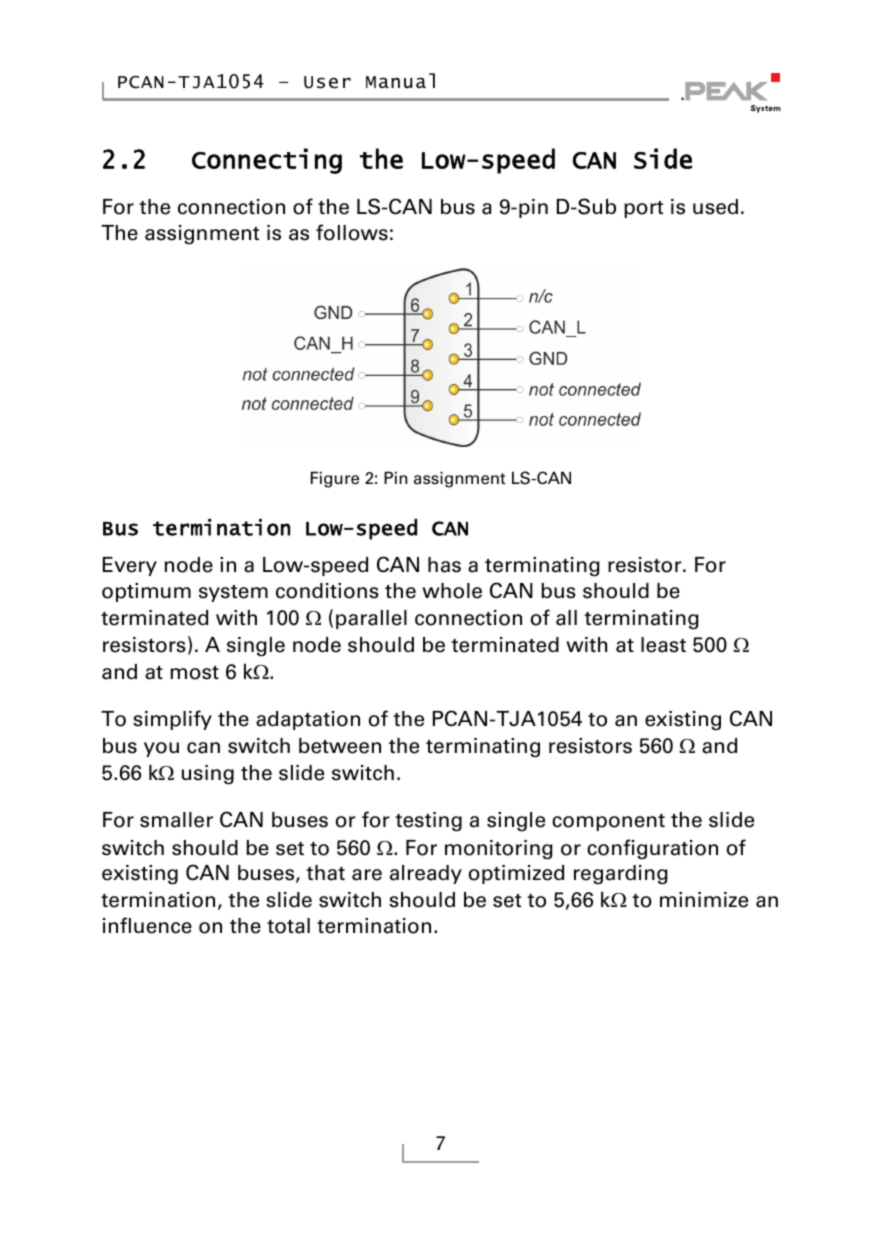 Image resolution: width=883 pixels, height=1250 pixels. What do you see at coordinates (195, 672) in the screenshot?
I see `most` at bounding box center [195, 672].
